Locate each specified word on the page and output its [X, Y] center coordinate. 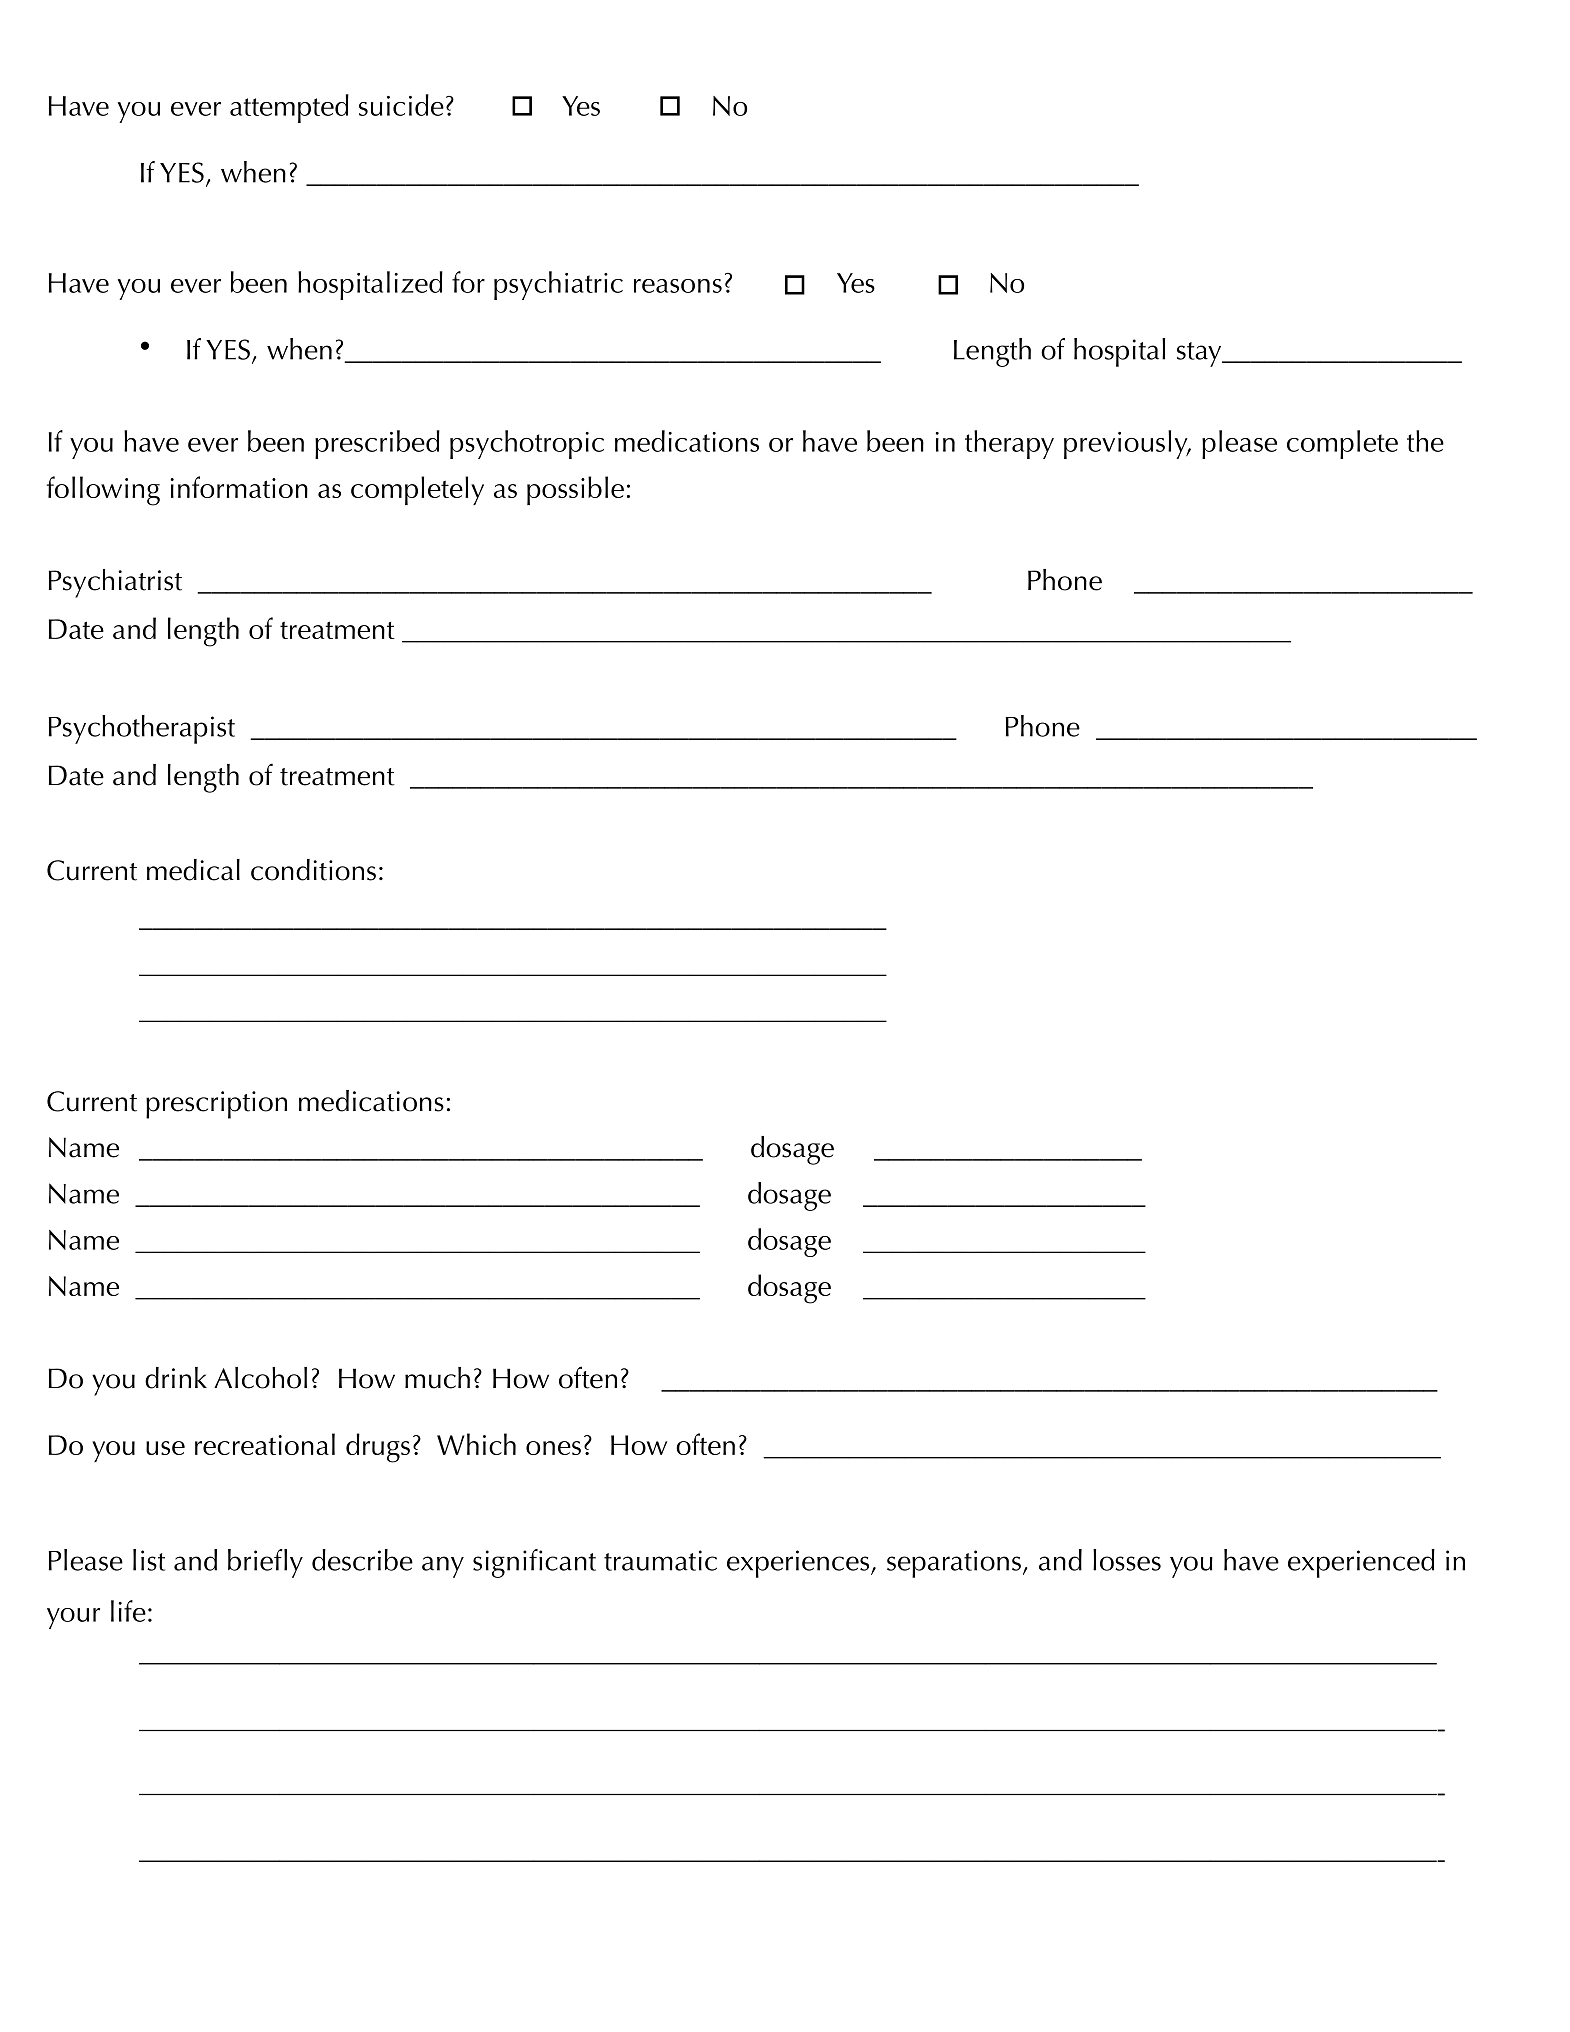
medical [193, 870]
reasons [678, 286]
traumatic [660, 1560]
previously [1127, 444]
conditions [313, 870]
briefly [265, 1563]
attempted [289, 108]
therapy [1009, 444]
